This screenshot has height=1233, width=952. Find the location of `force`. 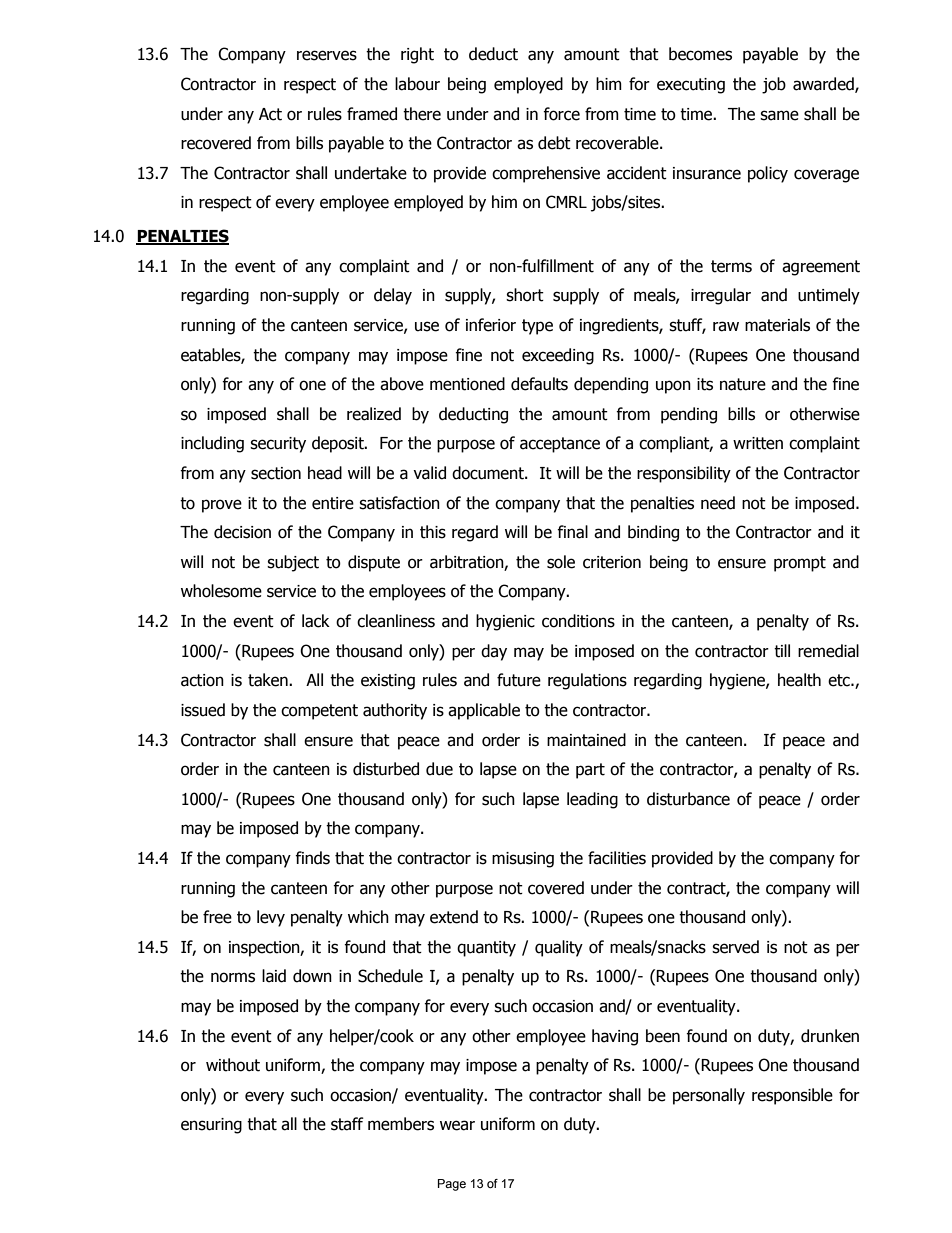

force is located at coordinates (561, 114).
